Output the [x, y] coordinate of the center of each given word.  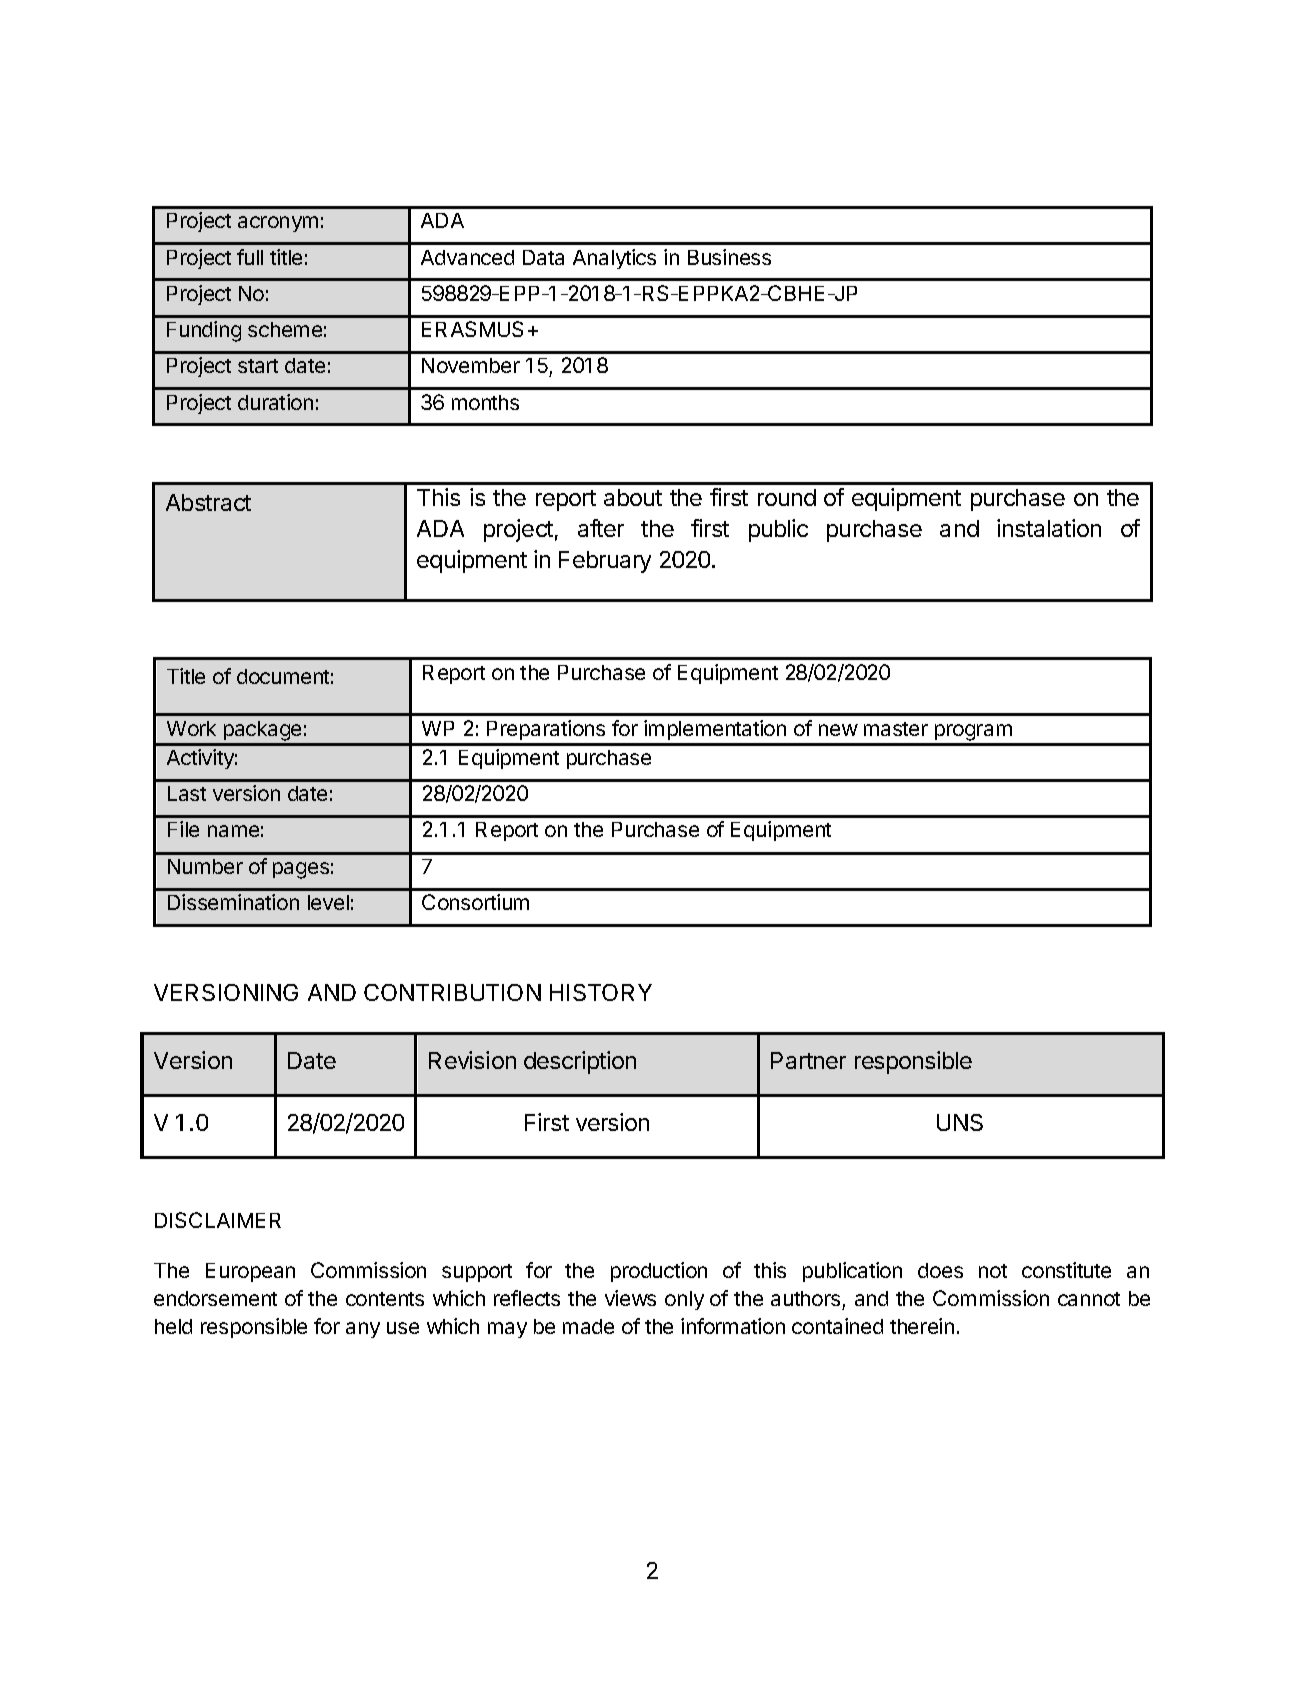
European [250, 1272]
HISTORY [601, 992]
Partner [808, 1060]
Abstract [208, 502]
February [605, 562]
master [896, 729]
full [250, 257]
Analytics [614, 259]
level [328, 902]
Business [729, 257]
